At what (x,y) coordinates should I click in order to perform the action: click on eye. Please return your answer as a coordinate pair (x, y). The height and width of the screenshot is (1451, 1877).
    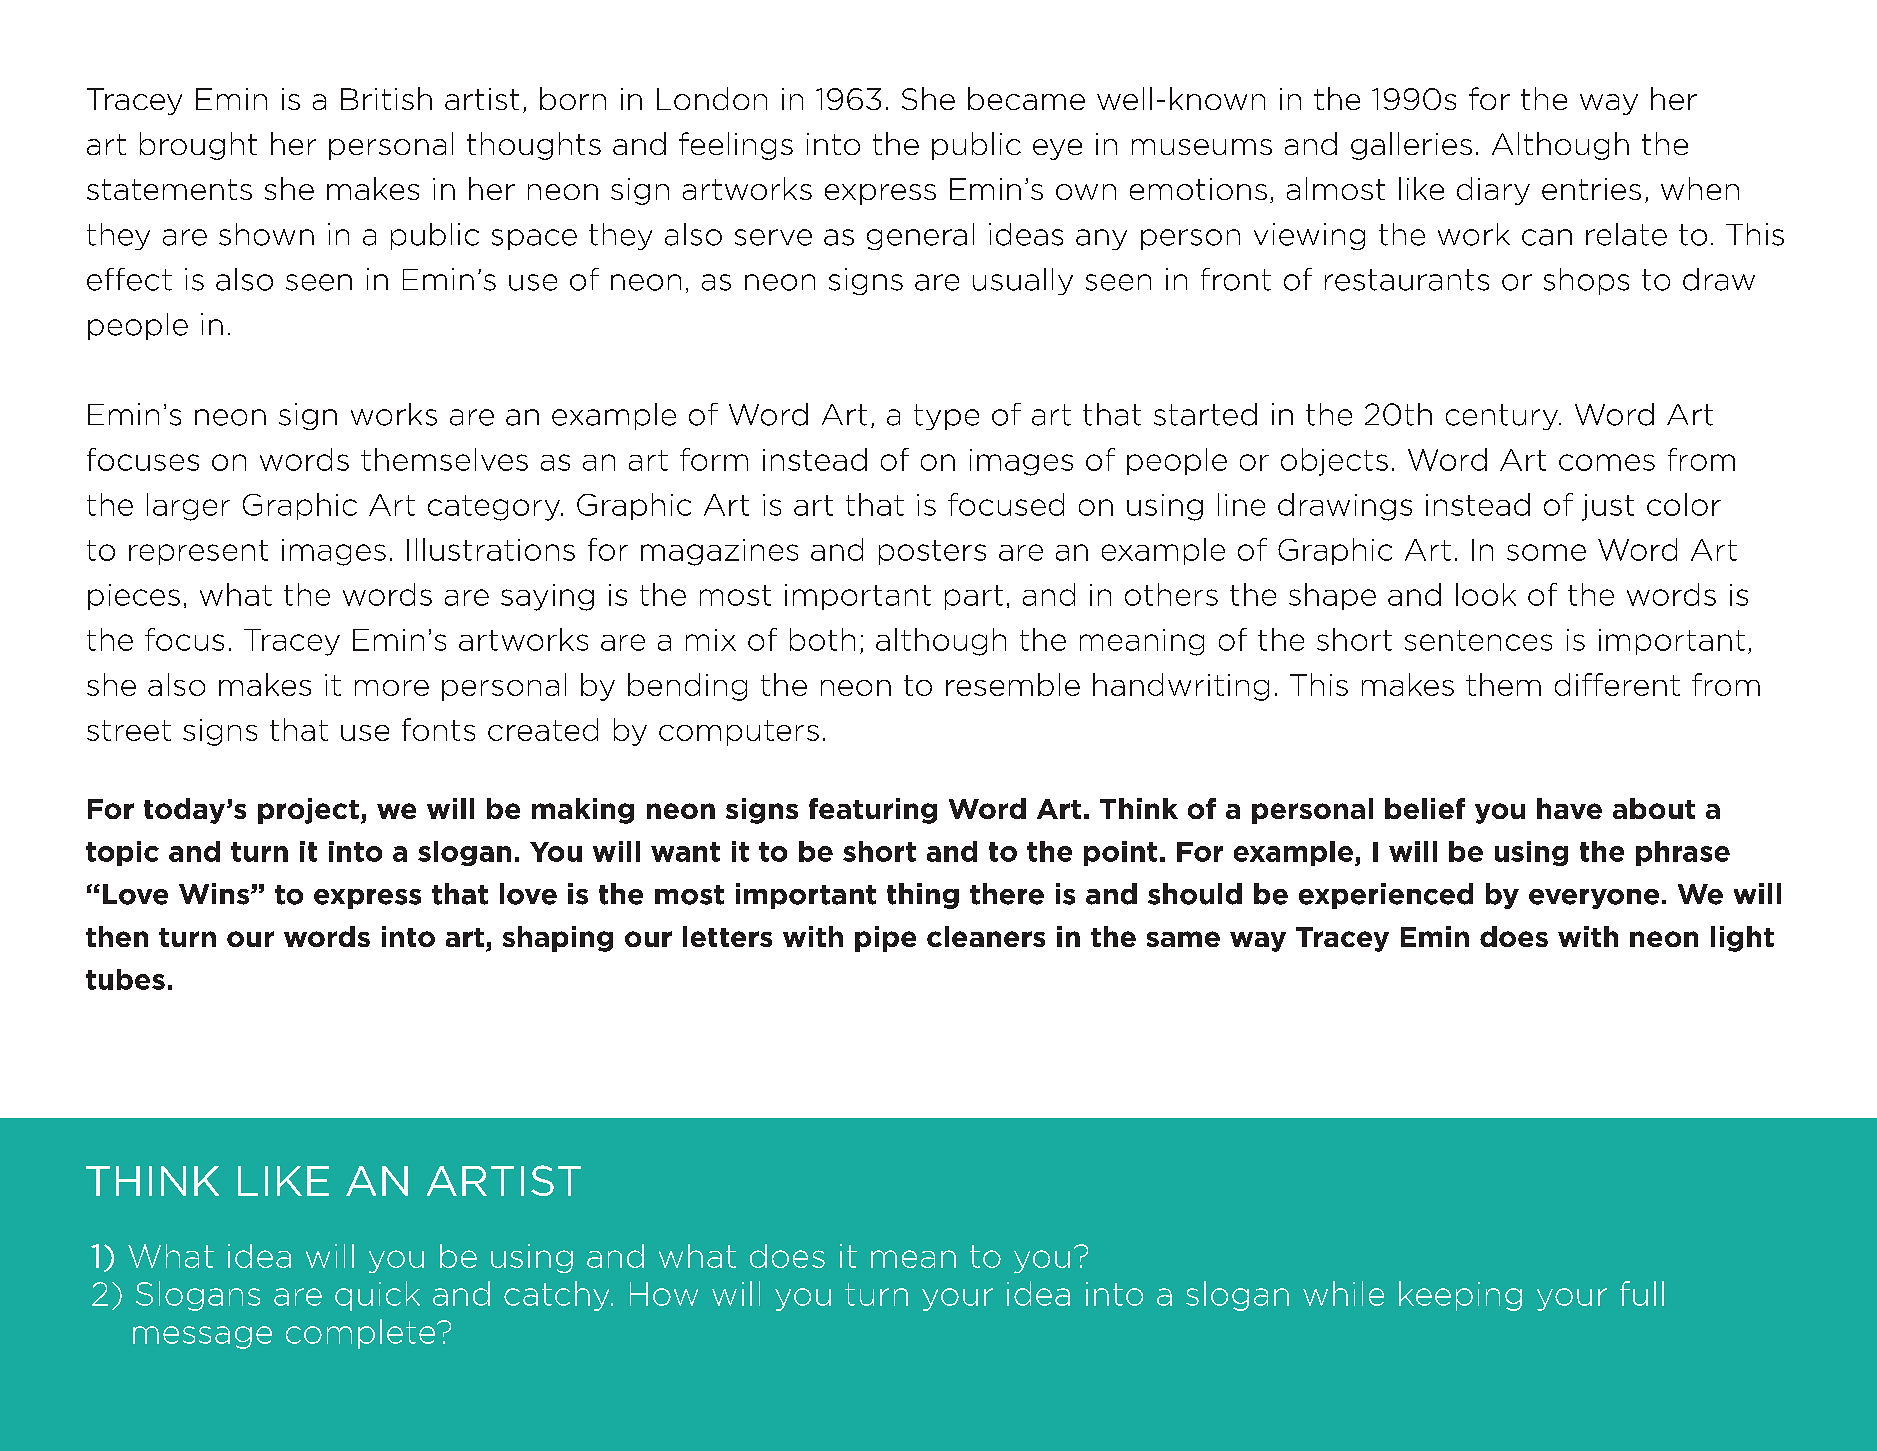
    Looking at the image, I should click on (1057, 149).
